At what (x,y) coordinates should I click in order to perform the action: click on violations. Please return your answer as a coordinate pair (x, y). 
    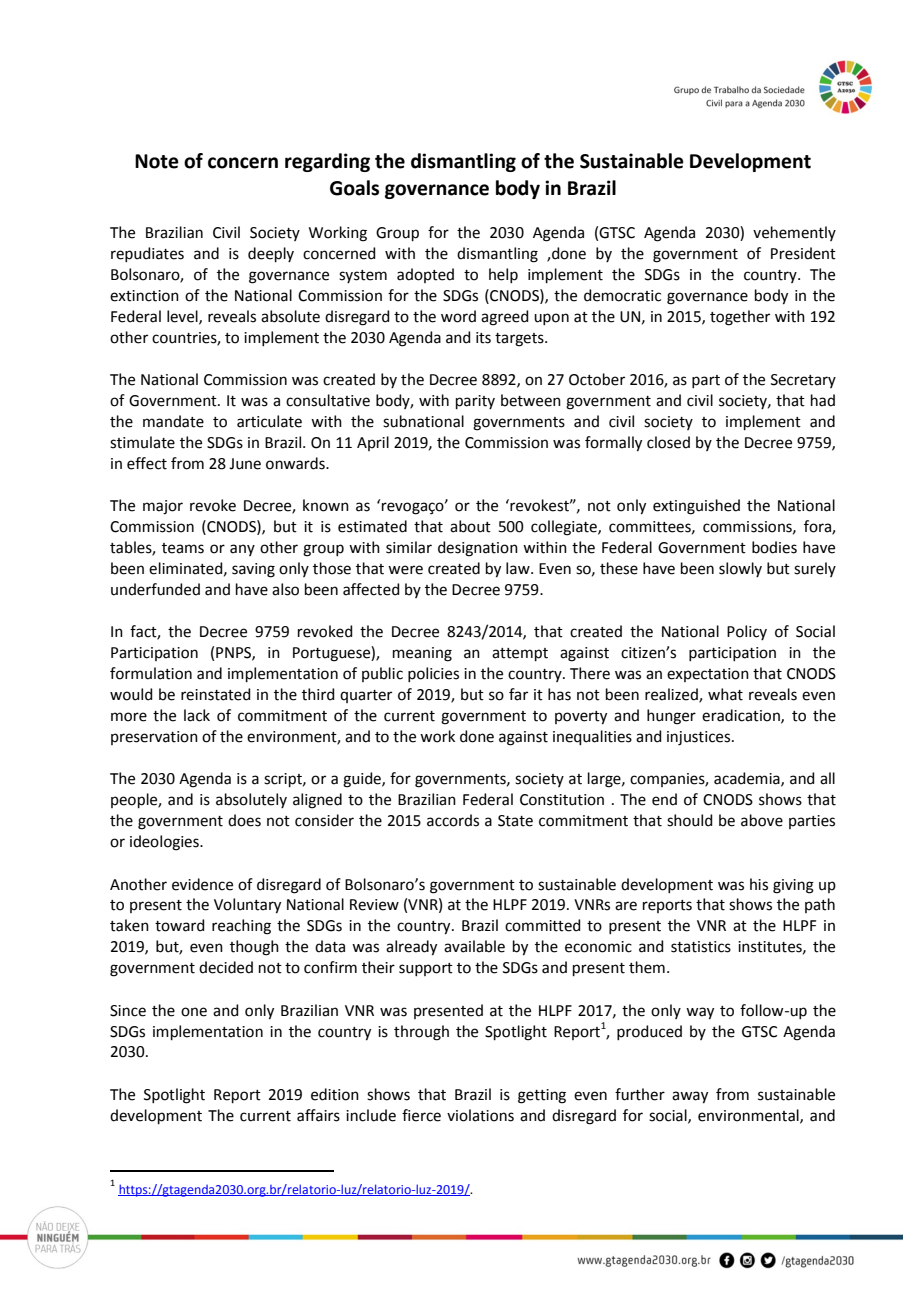
    Looking at the image, I should click on (480, 1115).
